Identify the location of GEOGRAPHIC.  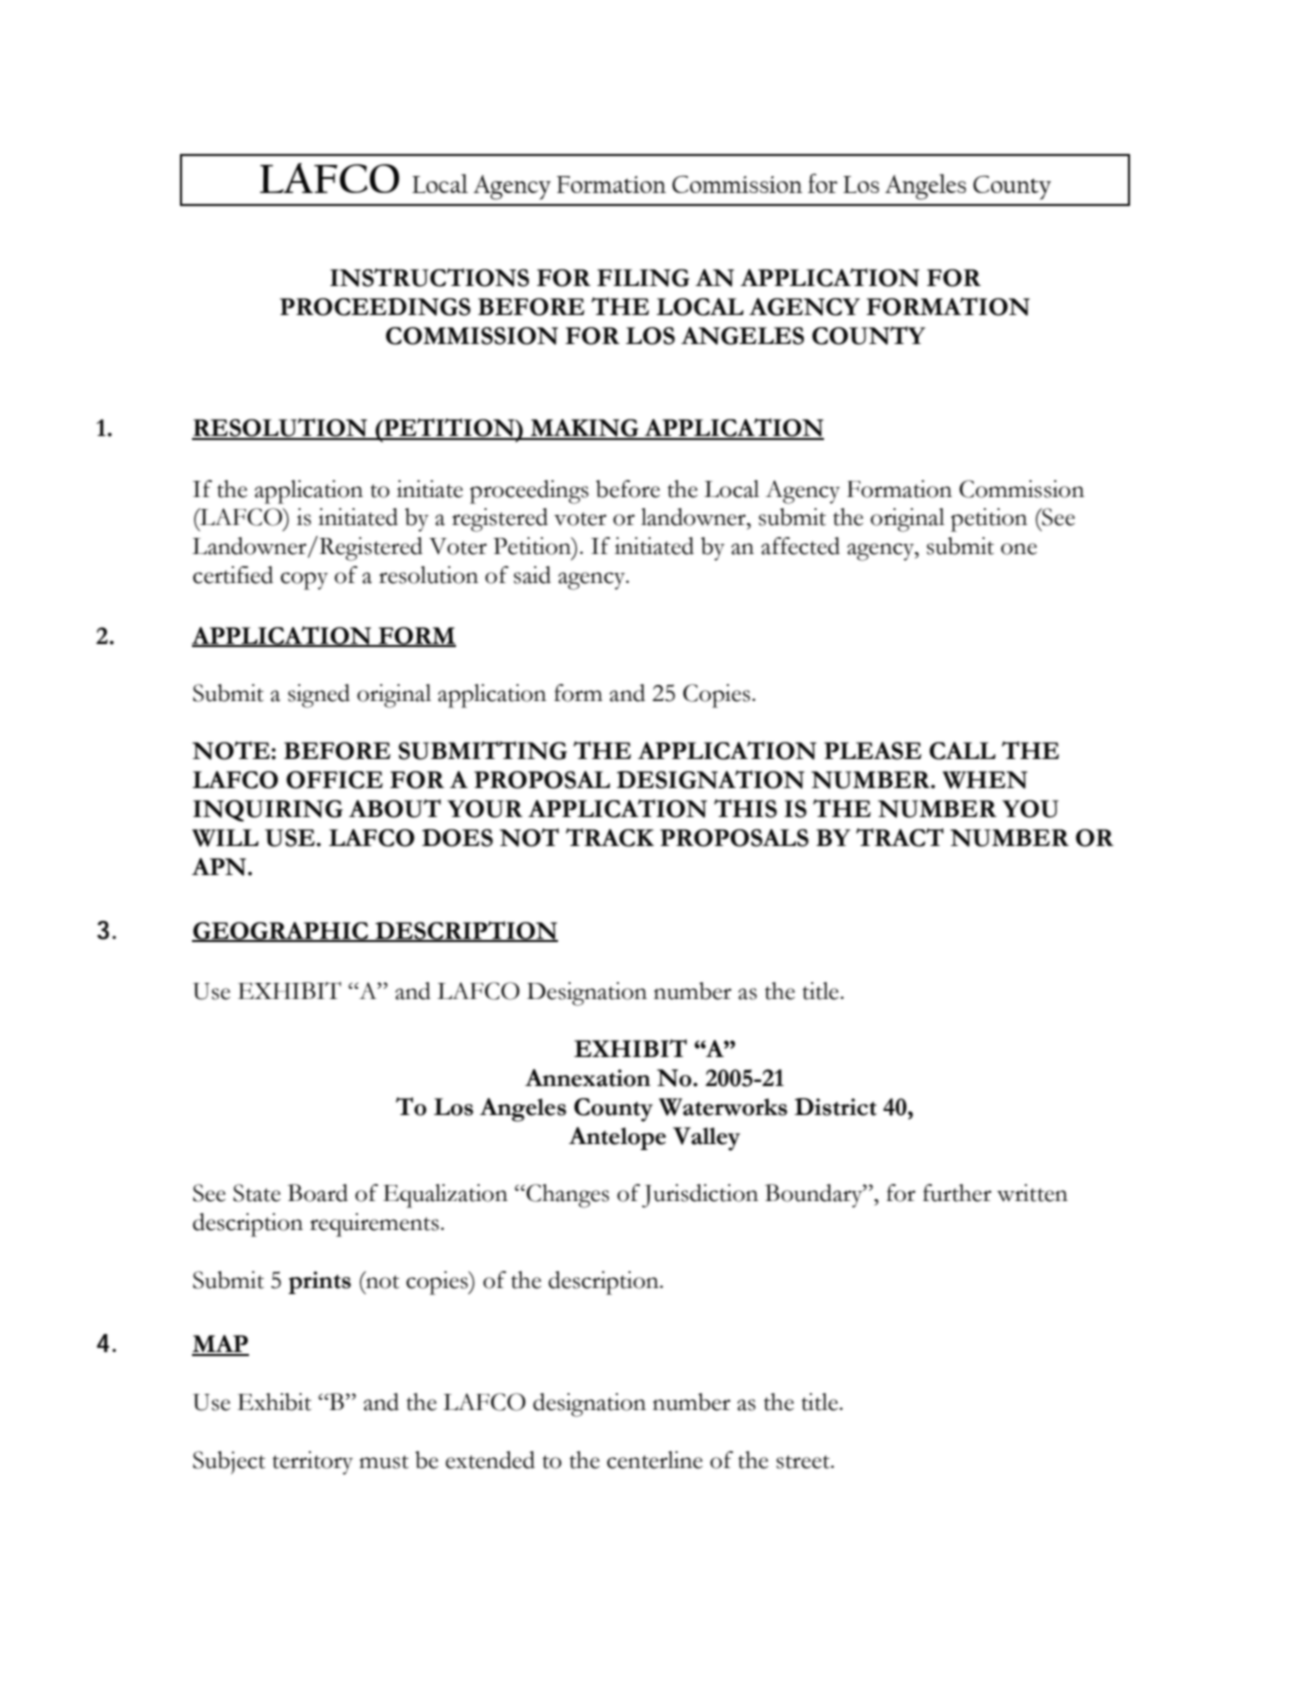
(281, 931).
